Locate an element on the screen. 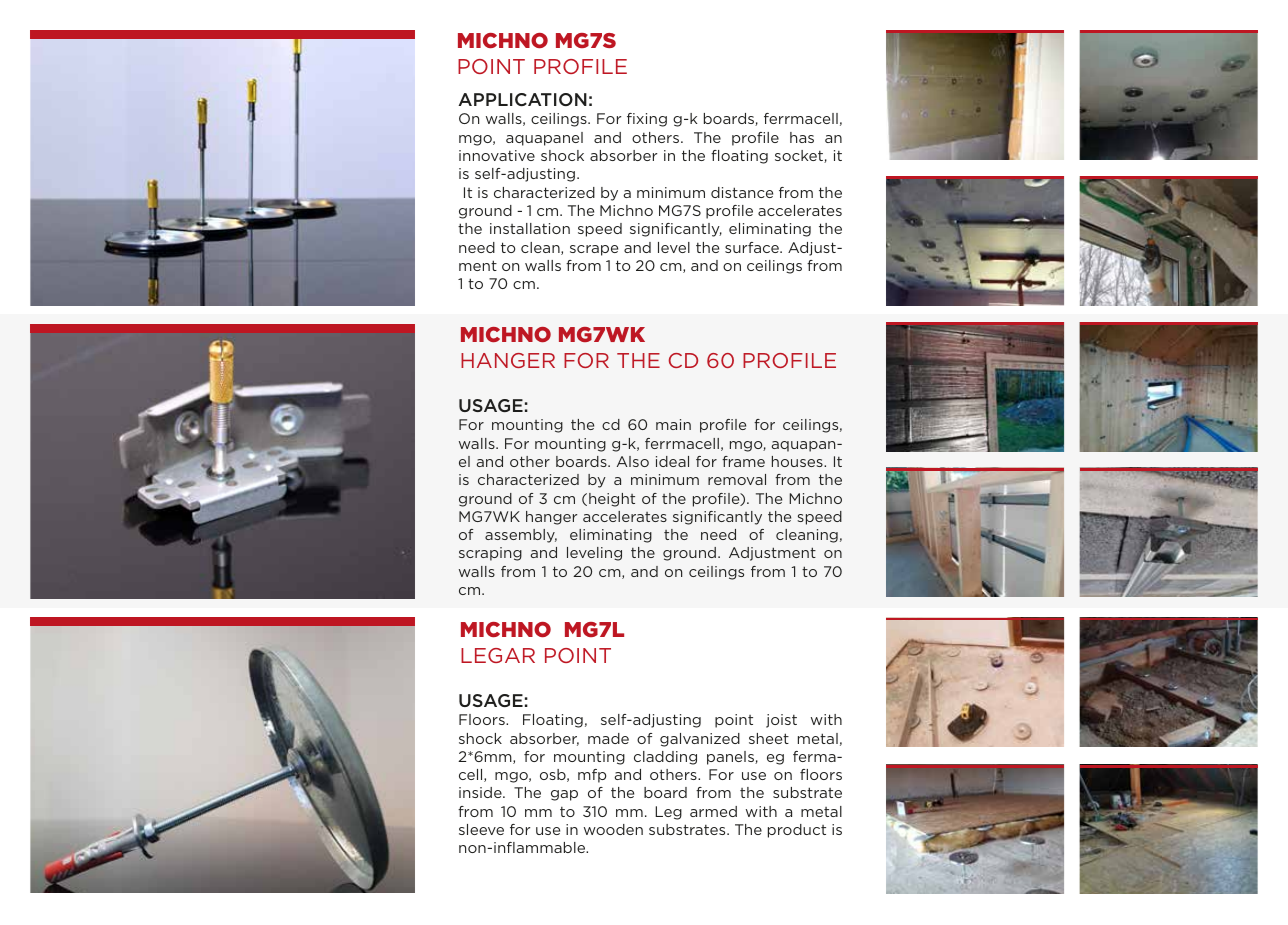 The height and width of the screenshot is (925, 1288). galvanized is located at coordinates (700, 740).
